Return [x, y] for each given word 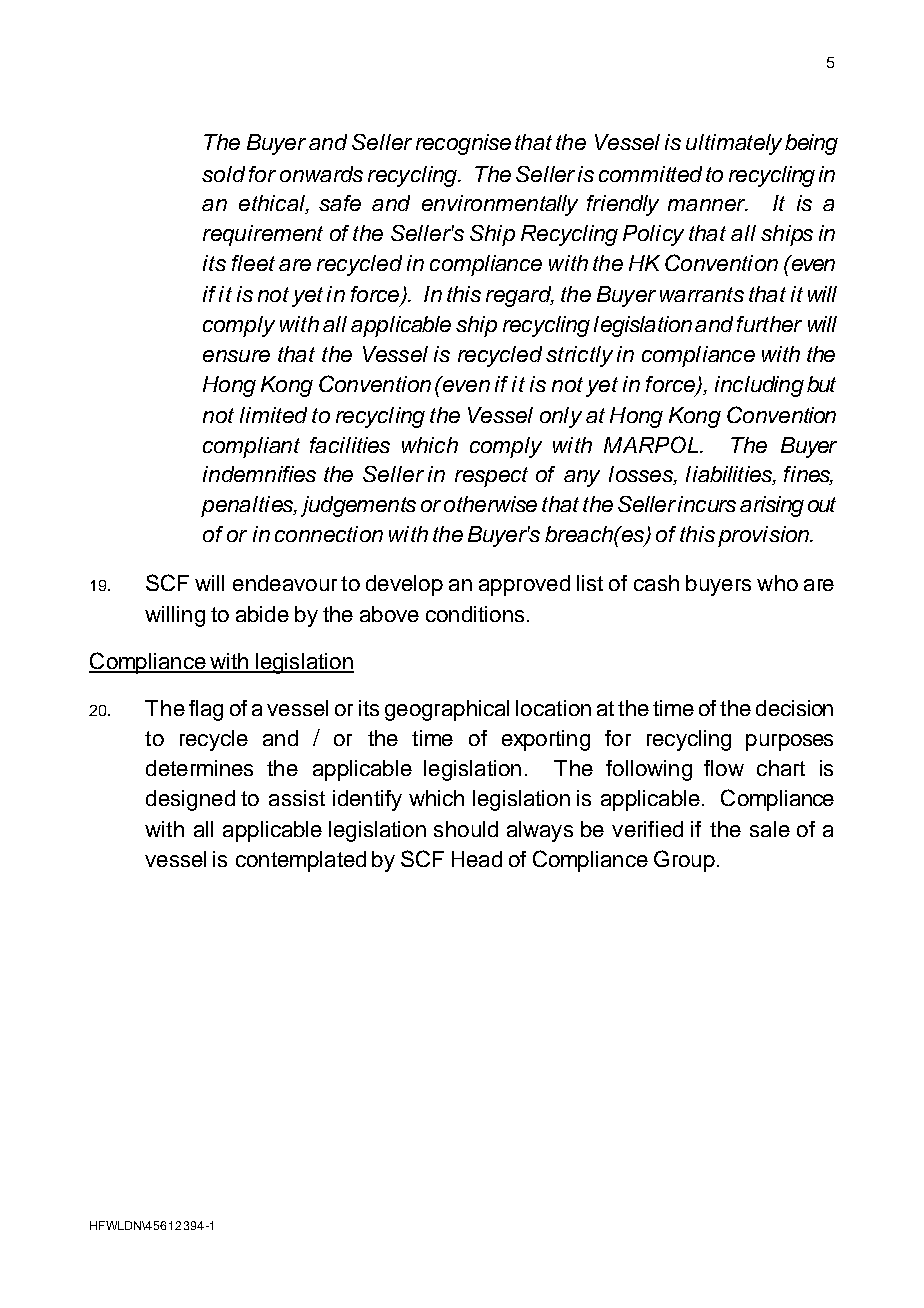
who [777, 583]
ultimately [734, 144]
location [553, 708]
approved [524, 585]
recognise [463, 144]
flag [206, 710]
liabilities [730, 475]
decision [794, 708]
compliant [251, 447]
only [561, 417]
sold [223, 174]
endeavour [285, 583]
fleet [253, 263]
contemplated [301, 861]
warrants [702, 294]
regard [520, 296]
